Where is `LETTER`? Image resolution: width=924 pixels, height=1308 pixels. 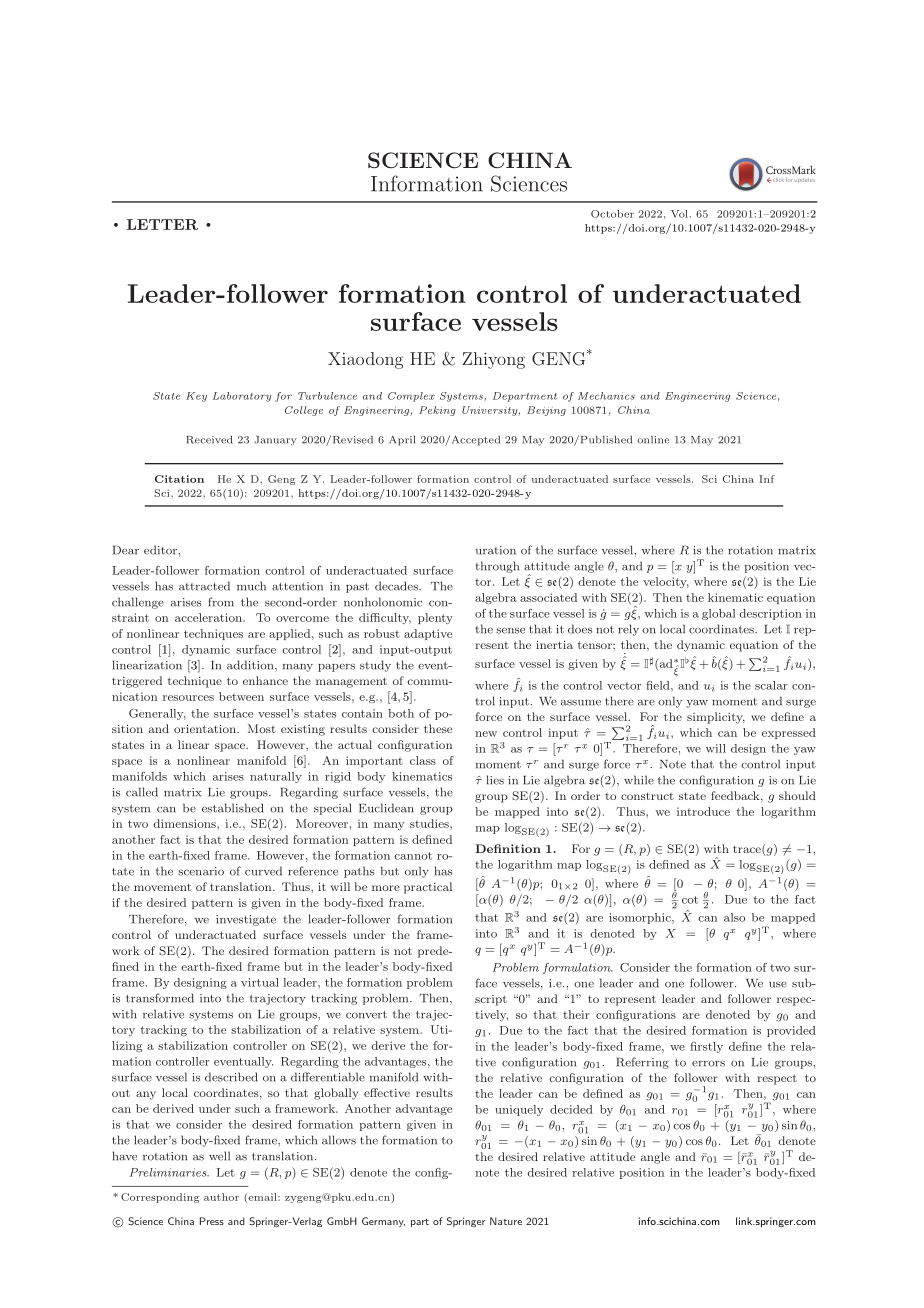 LETTER is located at coordinates (162, 224).
